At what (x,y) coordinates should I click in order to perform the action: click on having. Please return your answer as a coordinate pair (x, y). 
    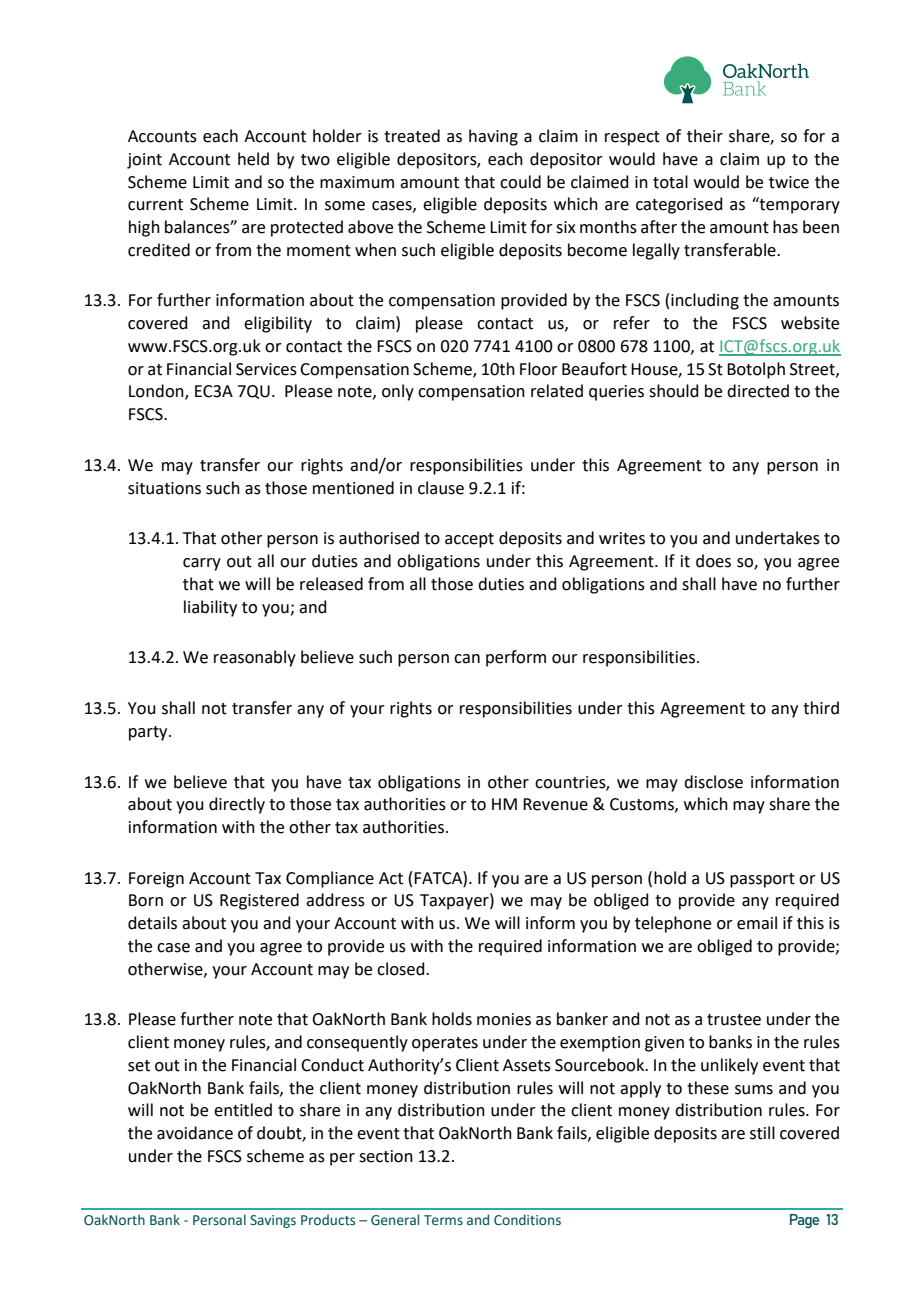
    Looking at the image, I should click on (493, 137).
